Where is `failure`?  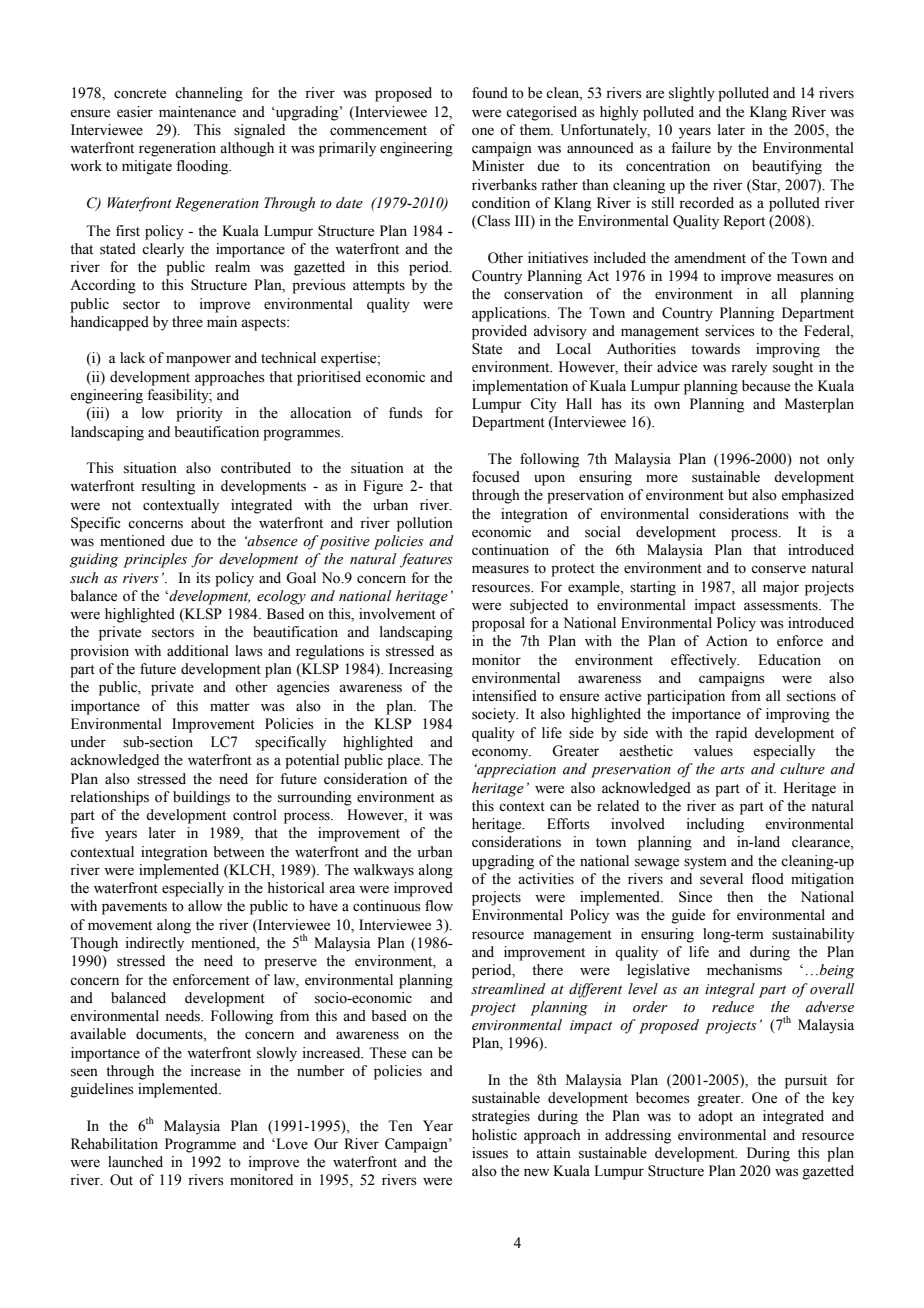 failure is located at coordinates (691, 148).
